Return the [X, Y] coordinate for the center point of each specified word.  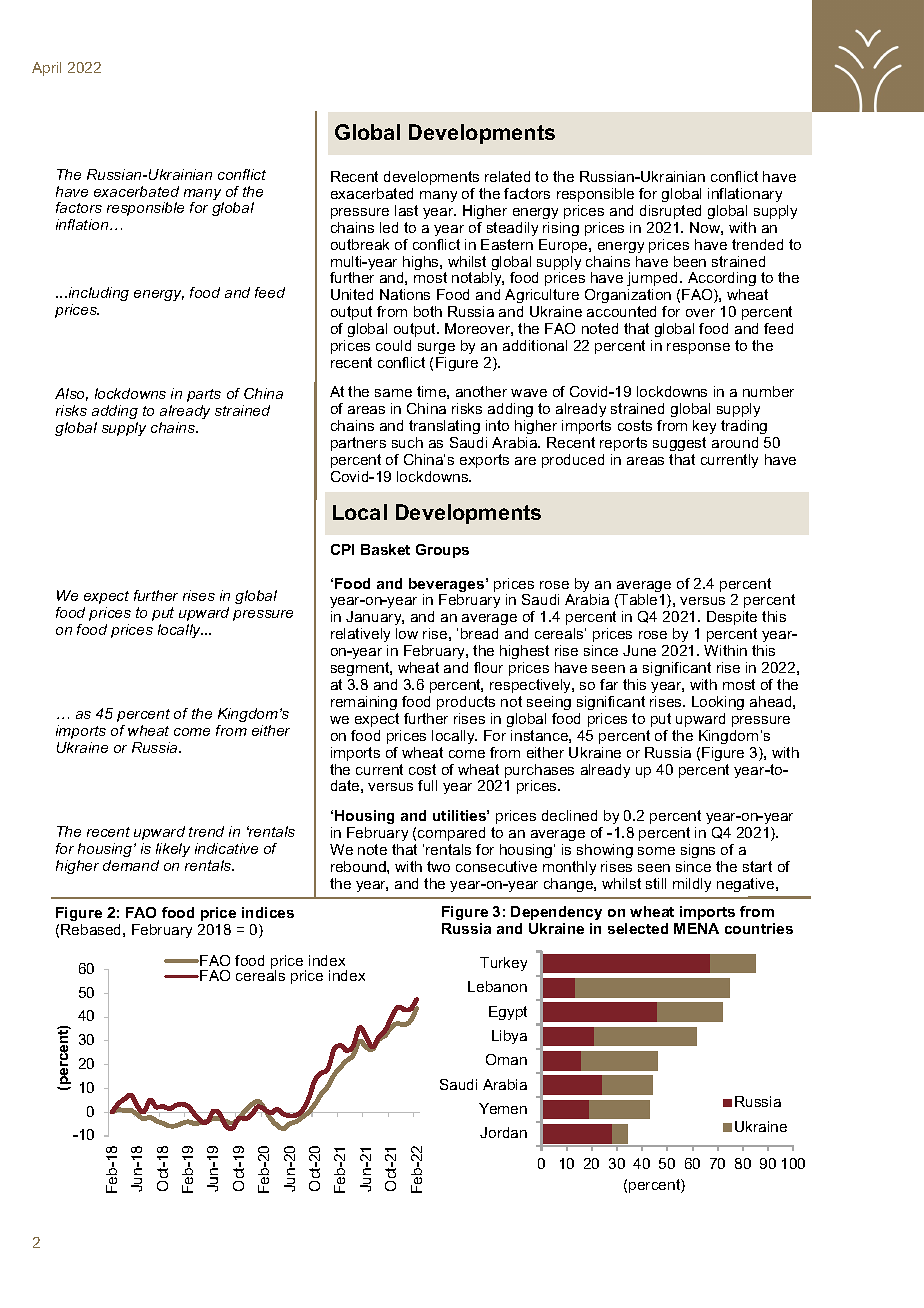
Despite [732, 618]
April [46, 69]
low [407, 633]
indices [268, 912]
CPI [342, 549]
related [507, 176]
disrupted [670, 212]
